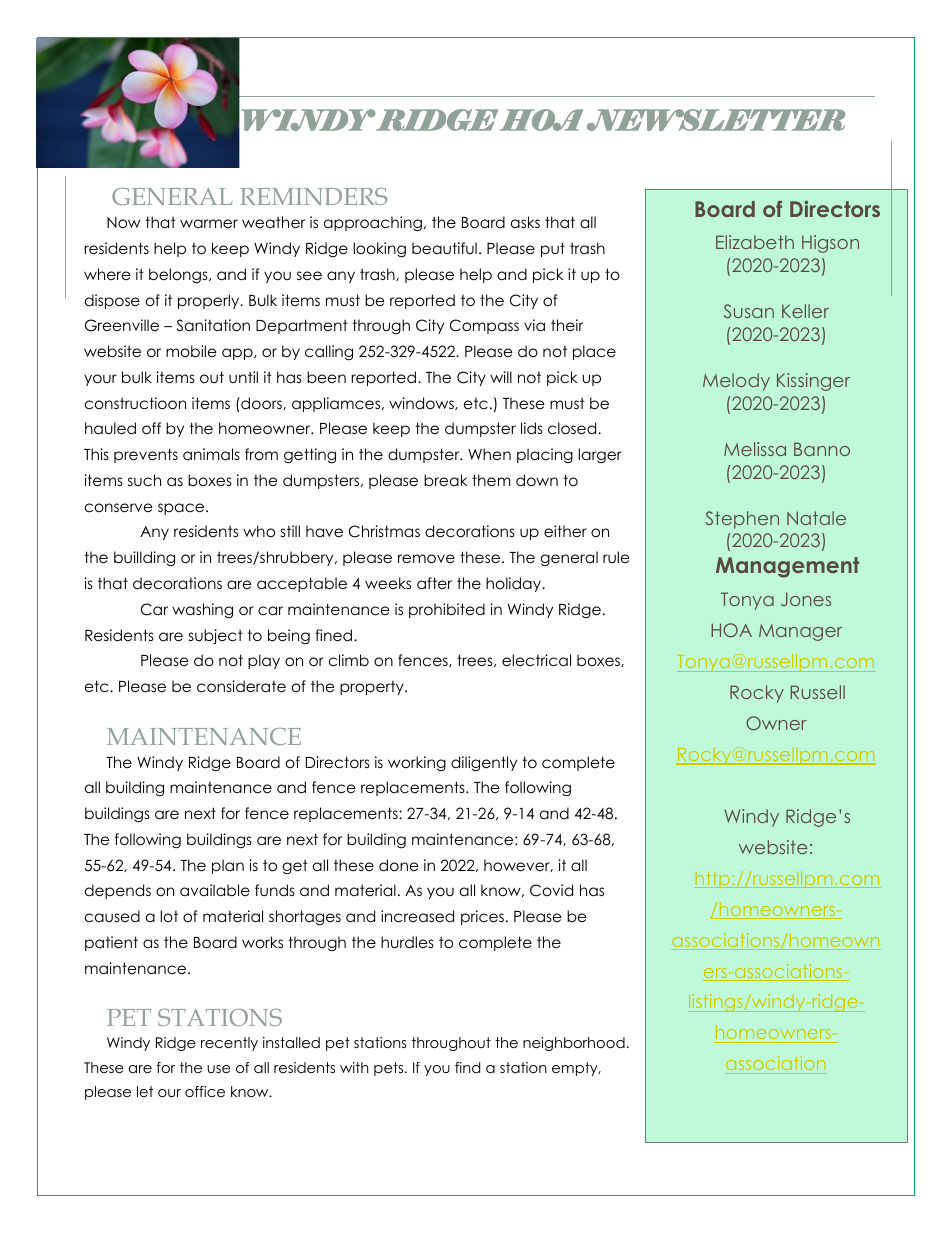 Image resolution: width=952 pixels, height=1233 pixels. I want to click on warmer, so click(209, 223).
